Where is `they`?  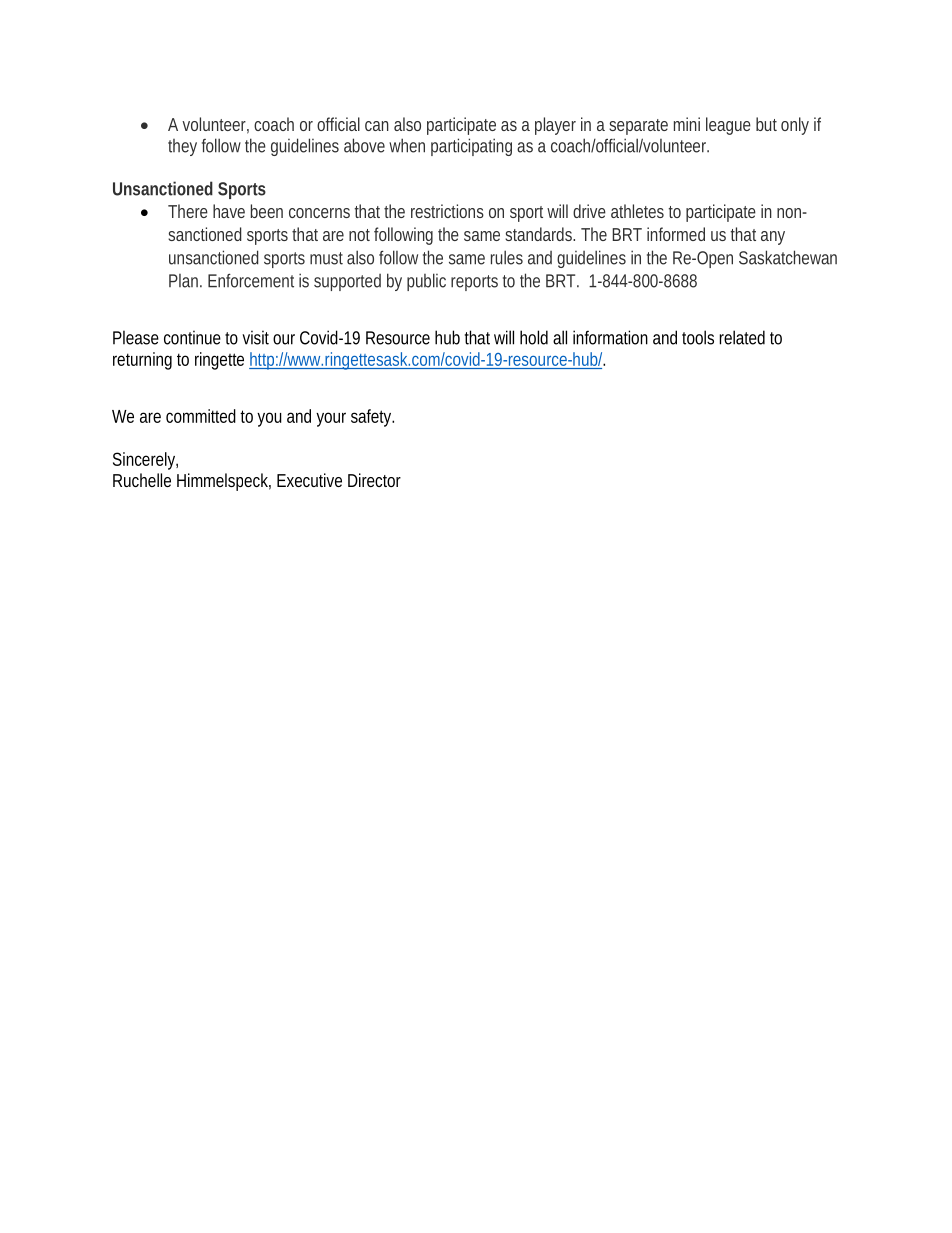 they is located at coordinates (182, 147).
